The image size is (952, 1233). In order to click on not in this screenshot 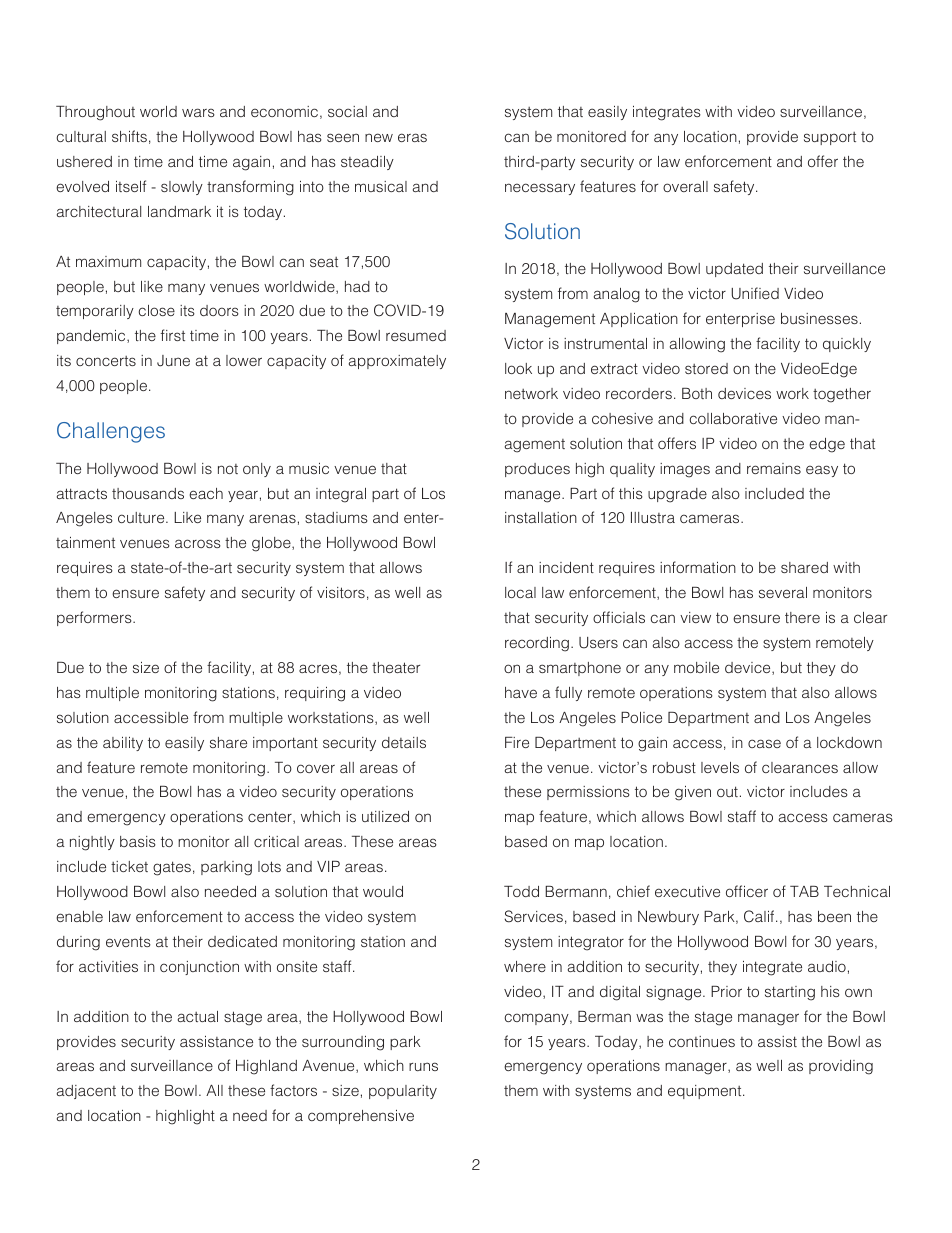, I will do `click(228, 469)`.
